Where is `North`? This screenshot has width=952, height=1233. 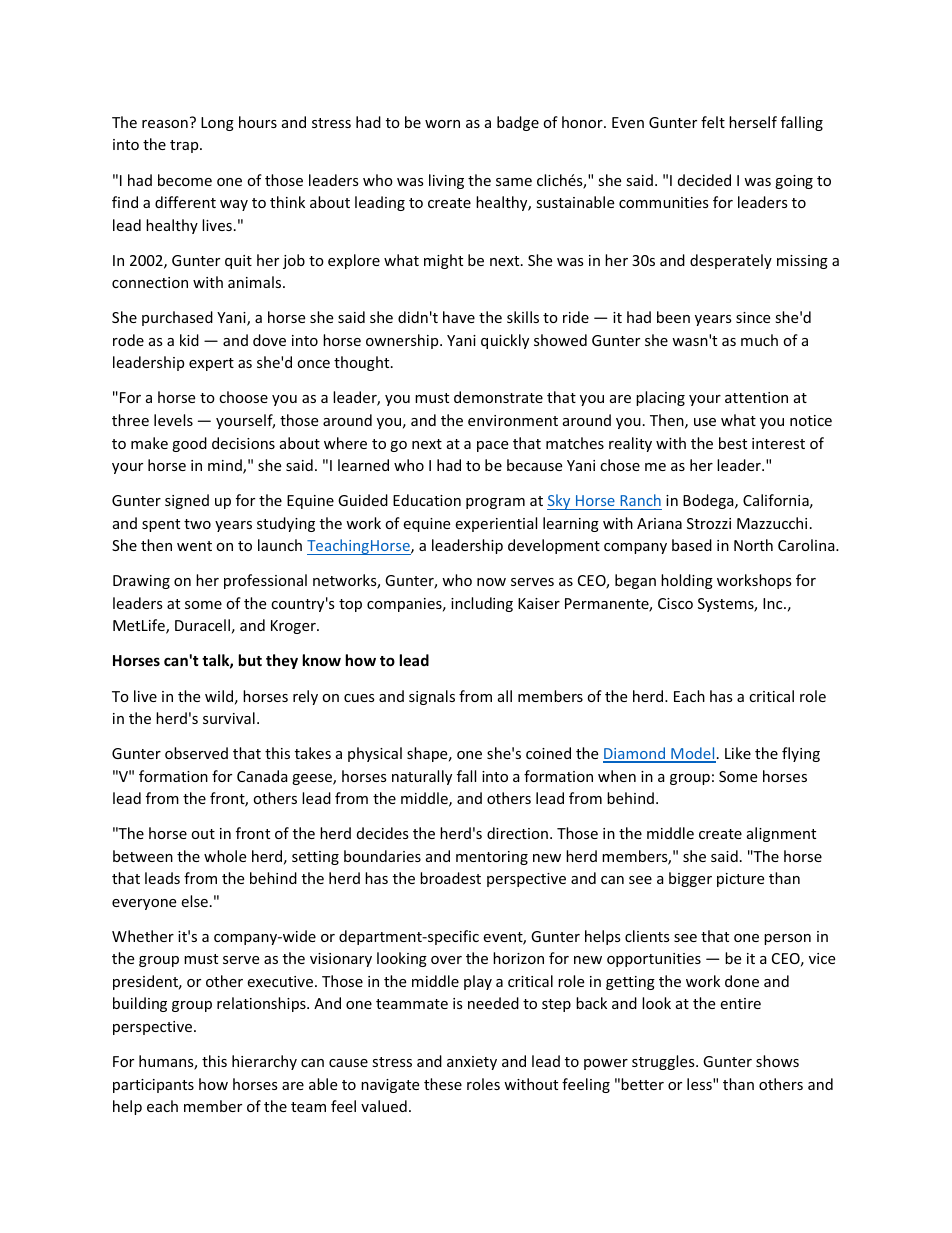
North is located at coordinates (753, 545).
